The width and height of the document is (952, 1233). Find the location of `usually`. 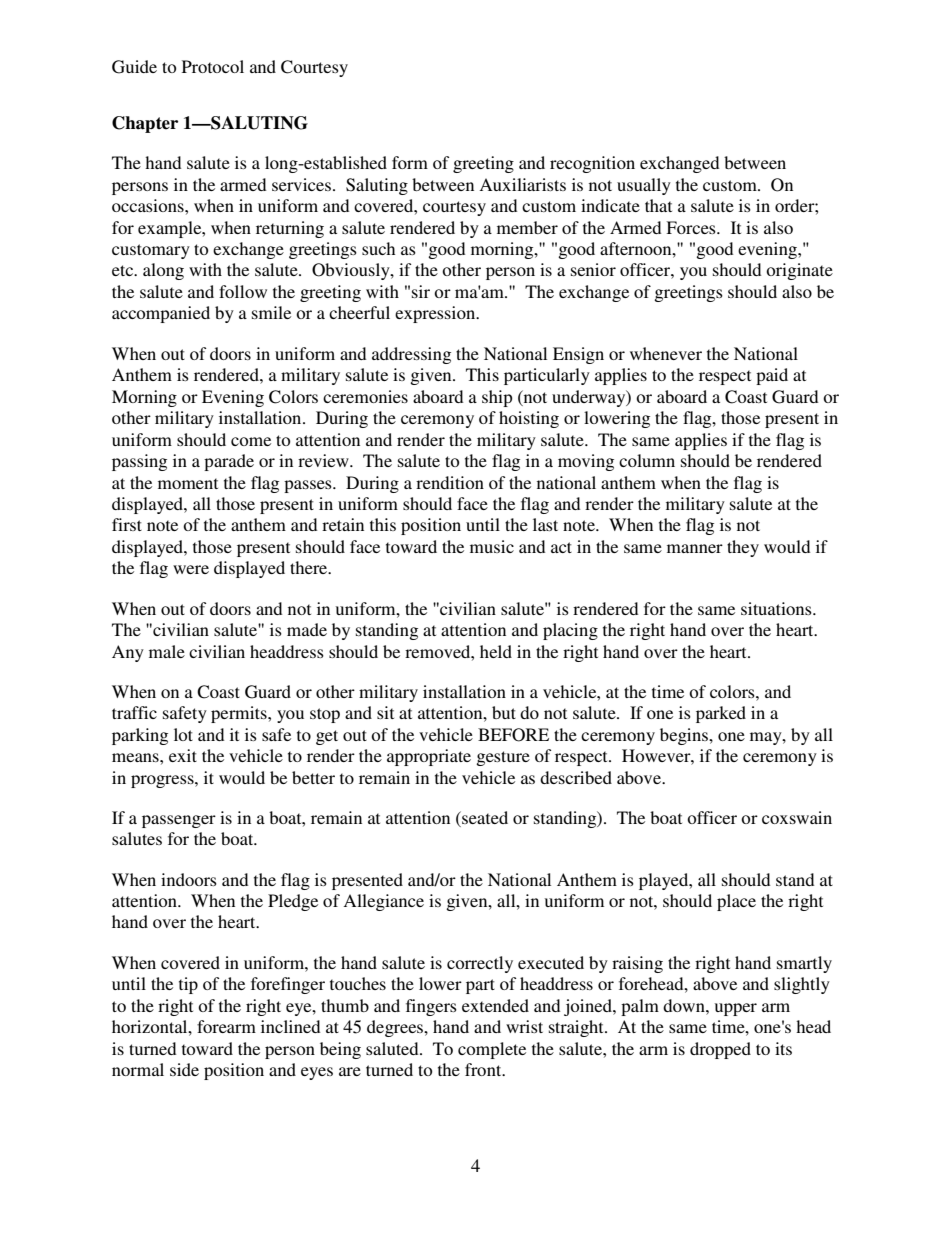

usually is located at coordinates (644, 186).
